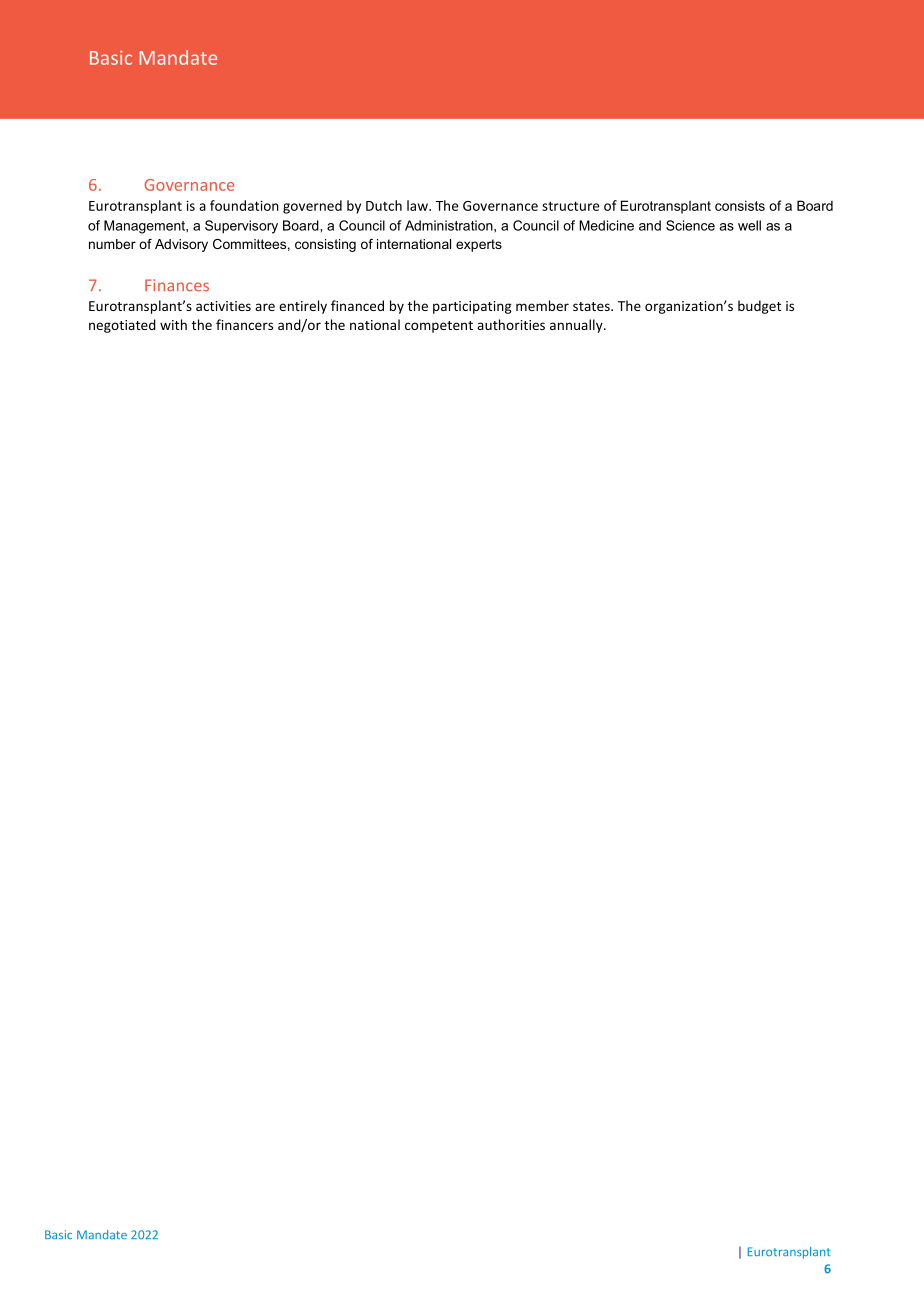 The image size is (924, 1308). Describe the element at coordinates (592, 306) in the screenshot. I see `states` at that location.
